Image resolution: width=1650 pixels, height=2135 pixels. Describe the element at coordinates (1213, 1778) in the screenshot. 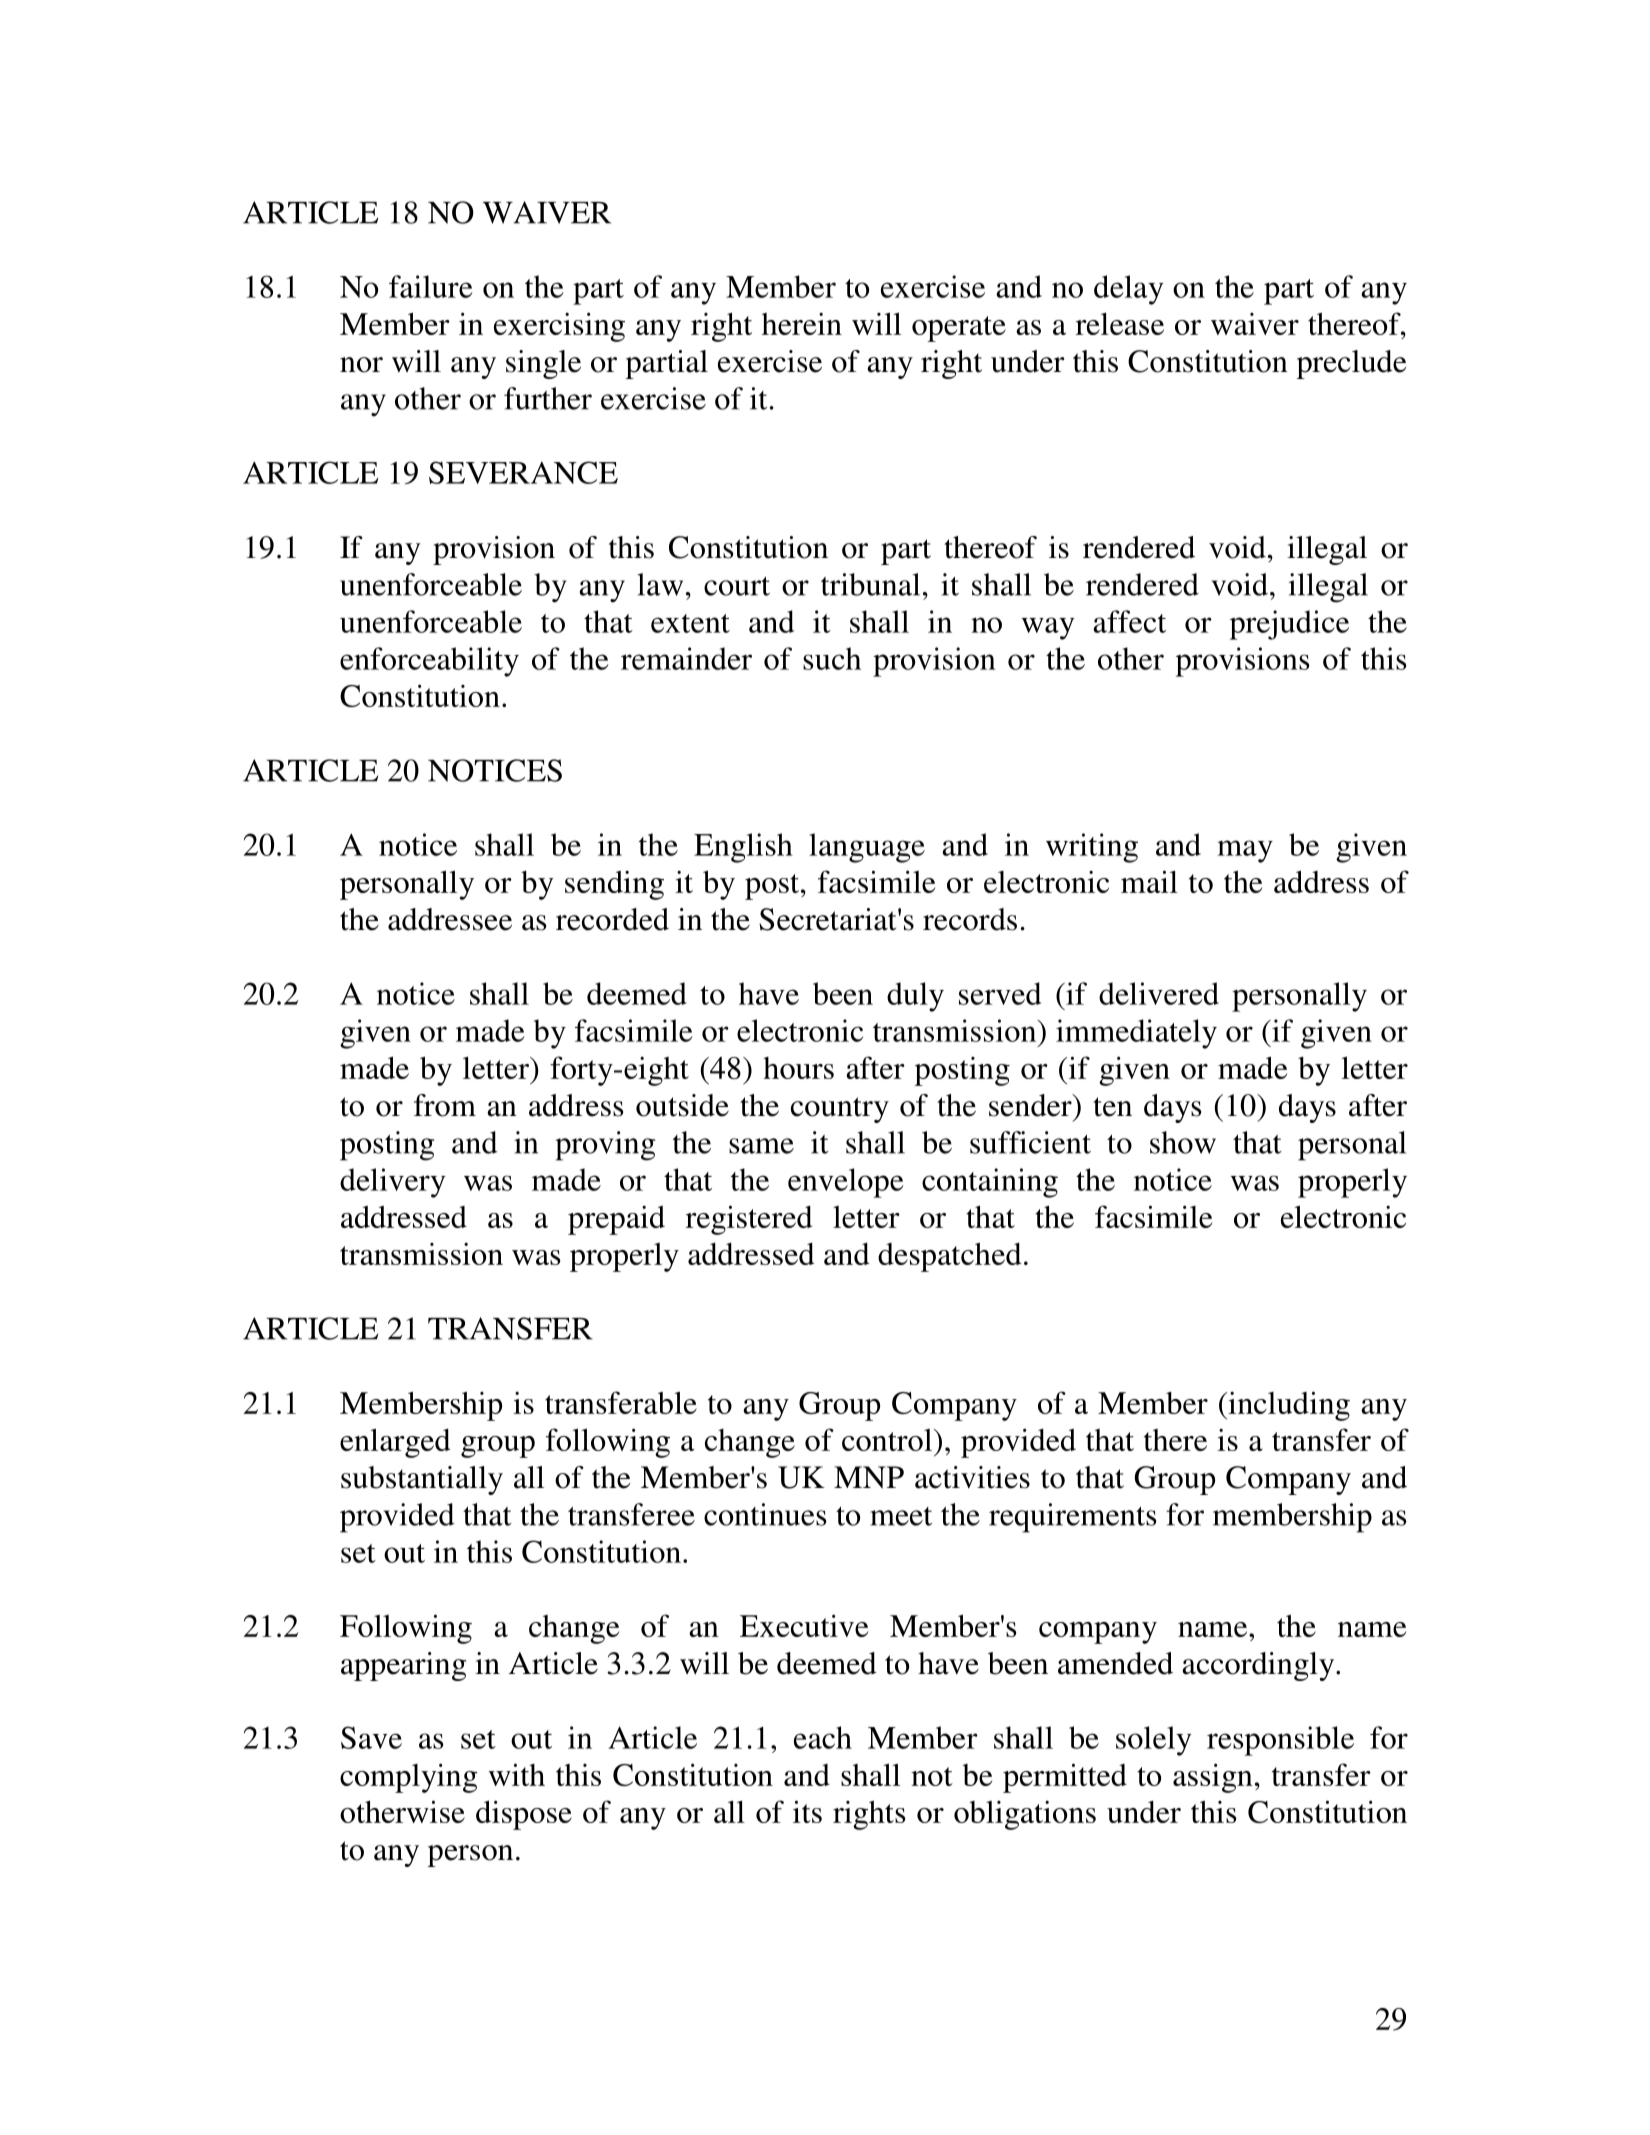

I see `assign` at that location.
